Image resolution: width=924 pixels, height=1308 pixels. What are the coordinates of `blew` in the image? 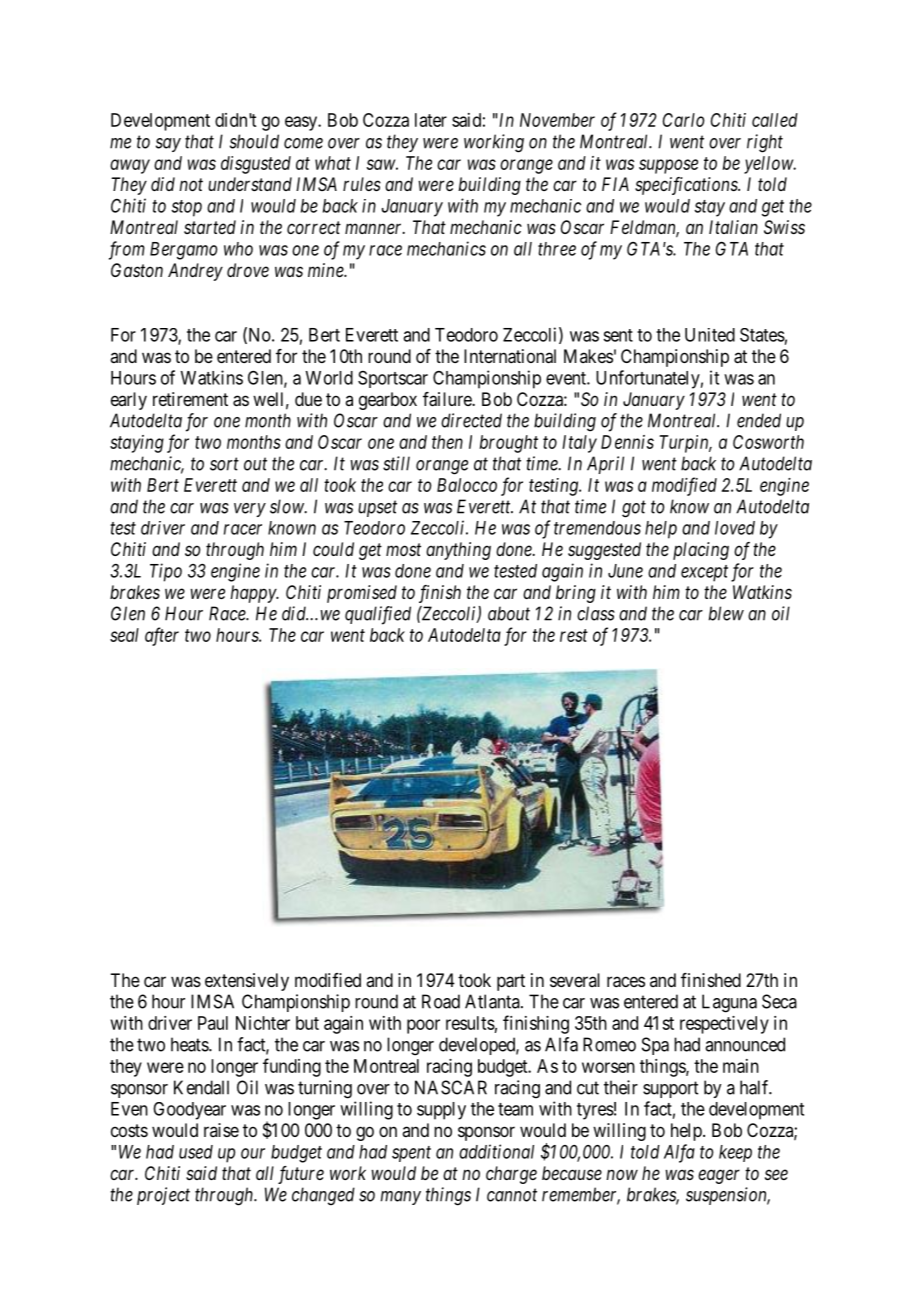 It's located at (726, 613).
